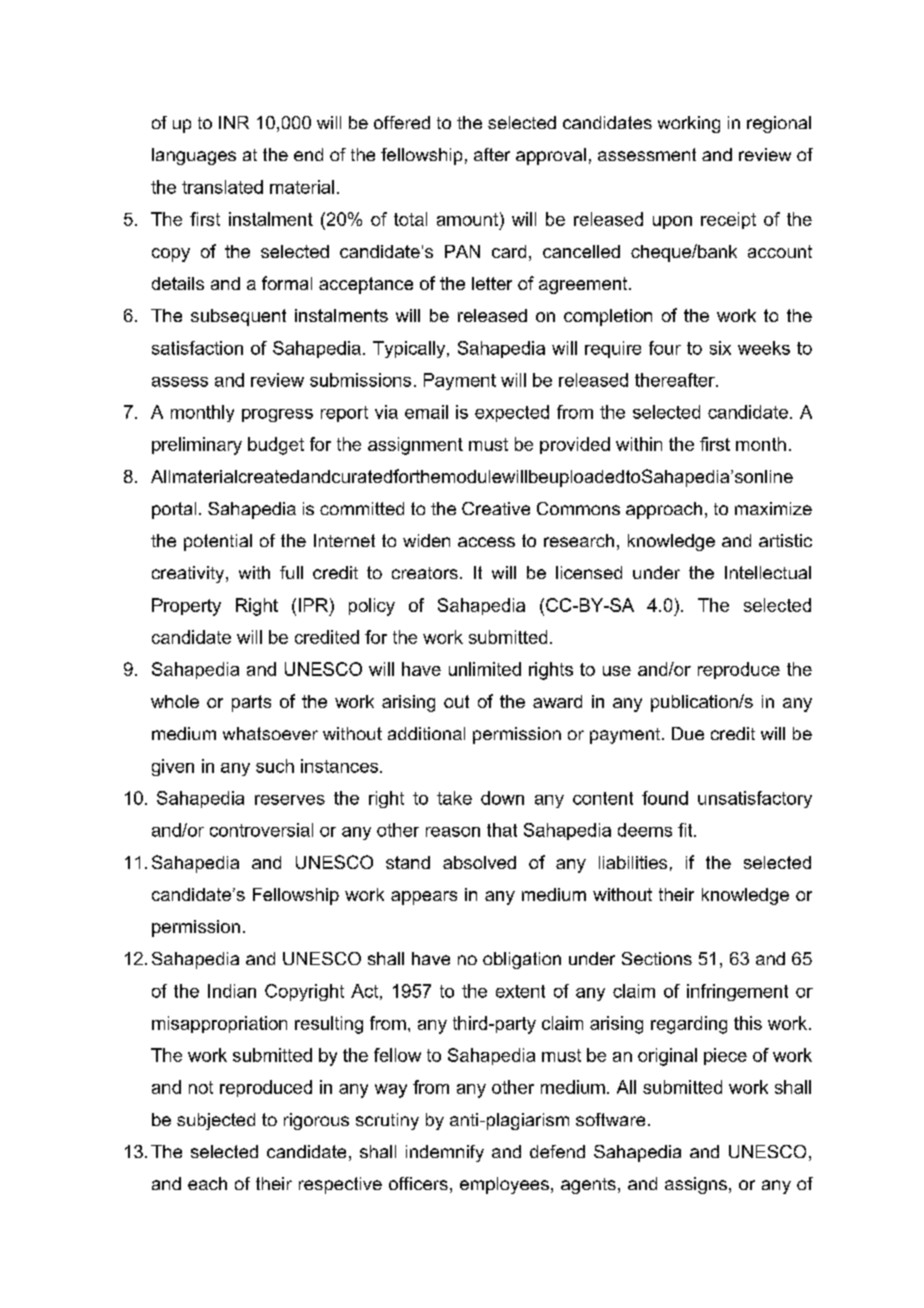  I want to click on Creative, so click(496, 508).
